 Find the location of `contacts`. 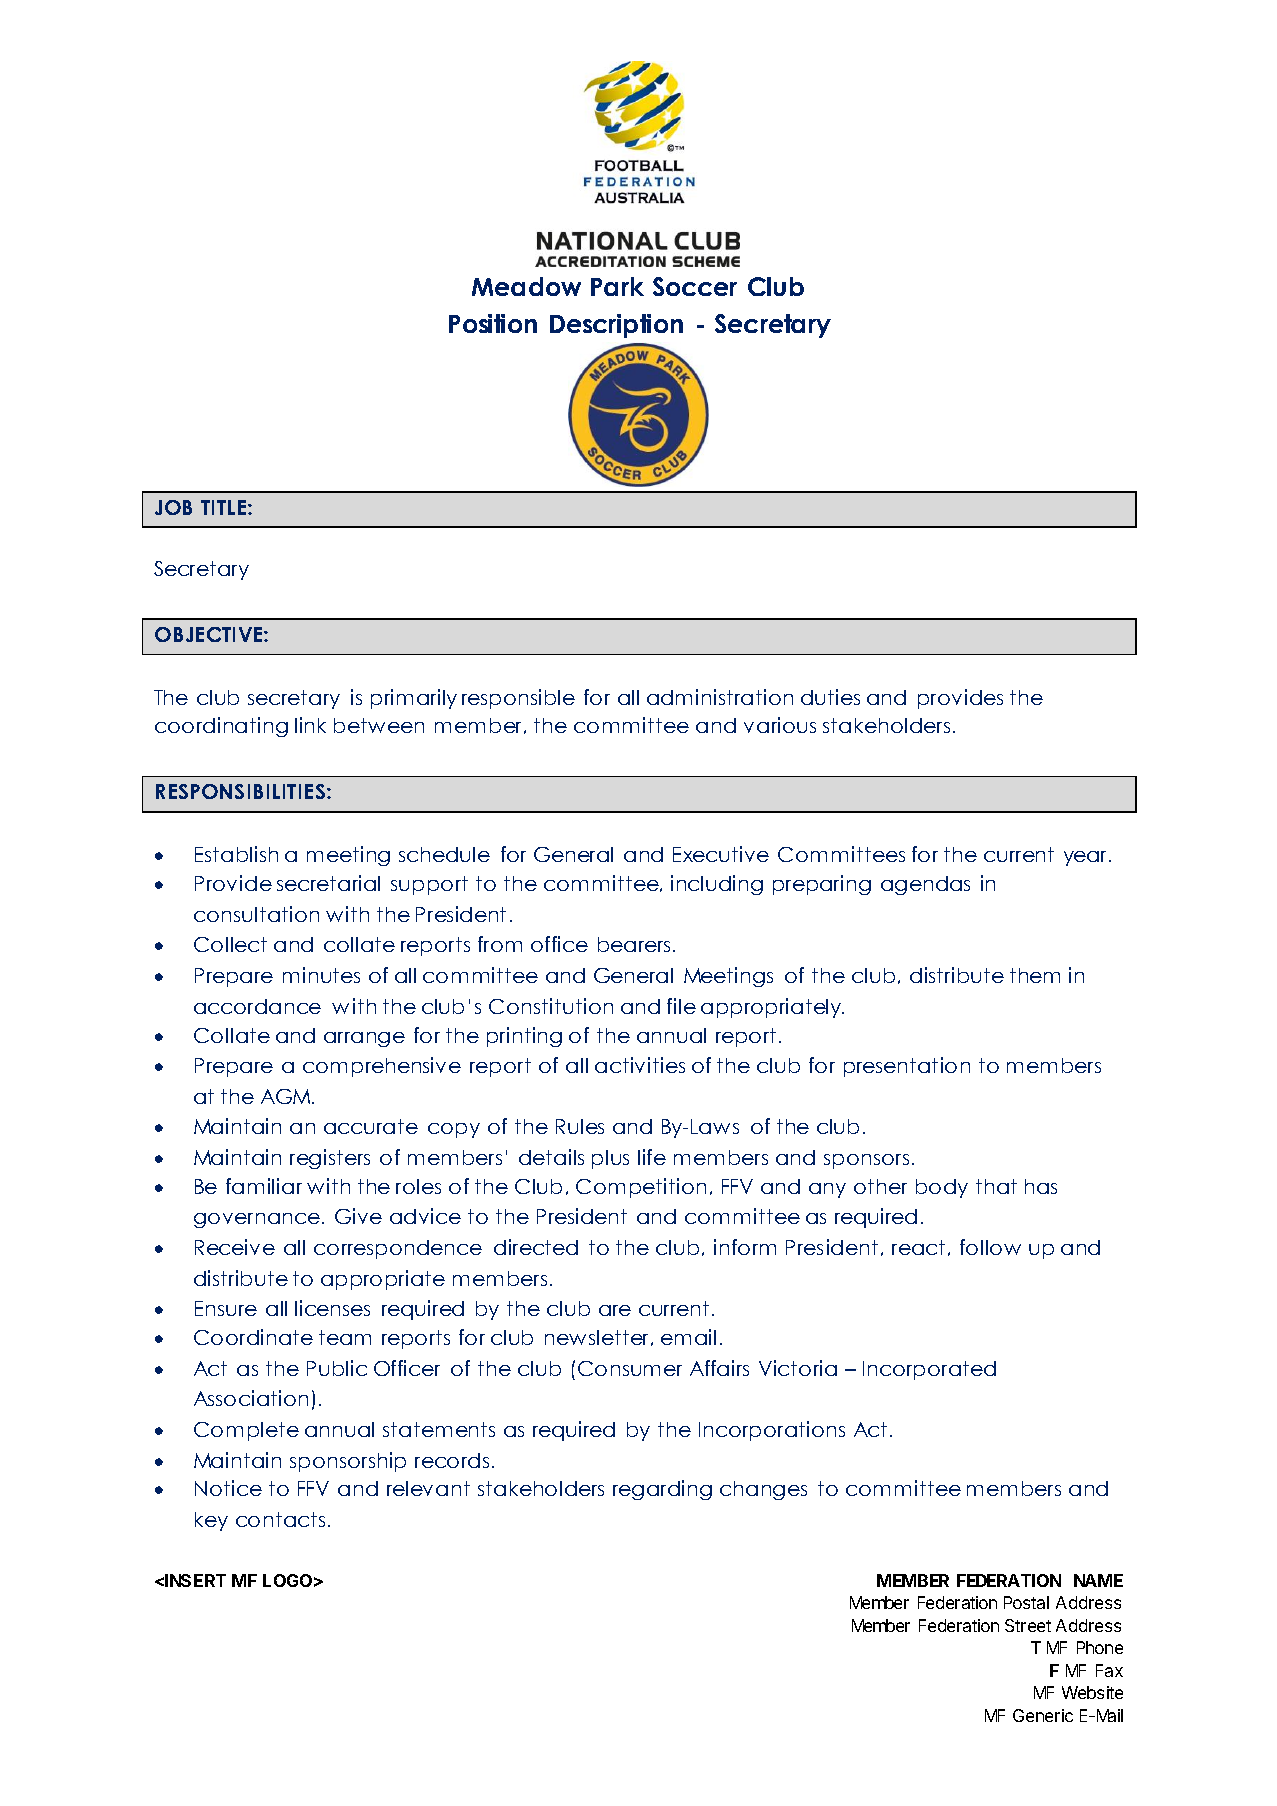

contacts is located at coordinates (280, 1519).
